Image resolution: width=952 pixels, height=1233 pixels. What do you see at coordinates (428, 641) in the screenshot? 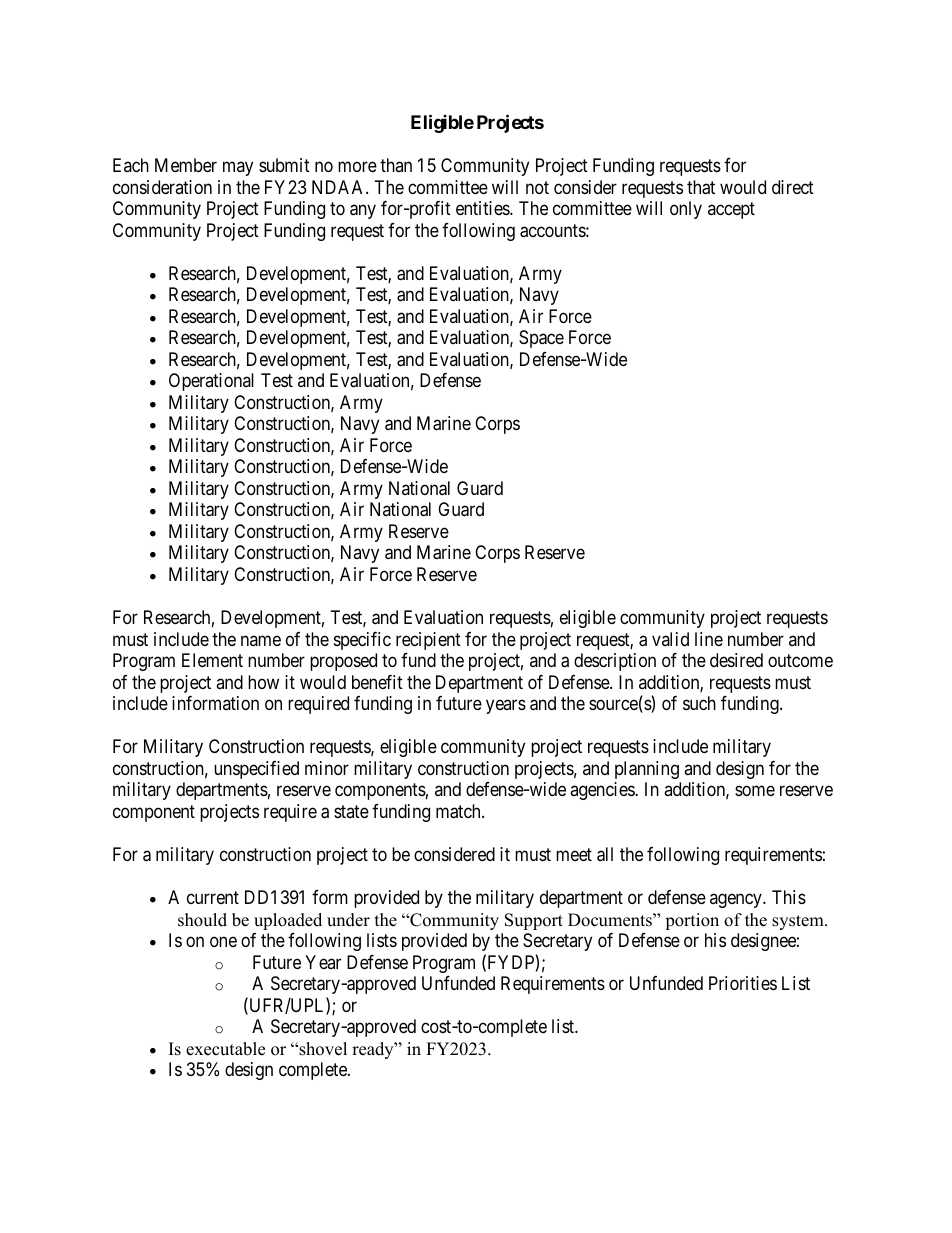
I see `recipient` at bounding box center [428, 641].
